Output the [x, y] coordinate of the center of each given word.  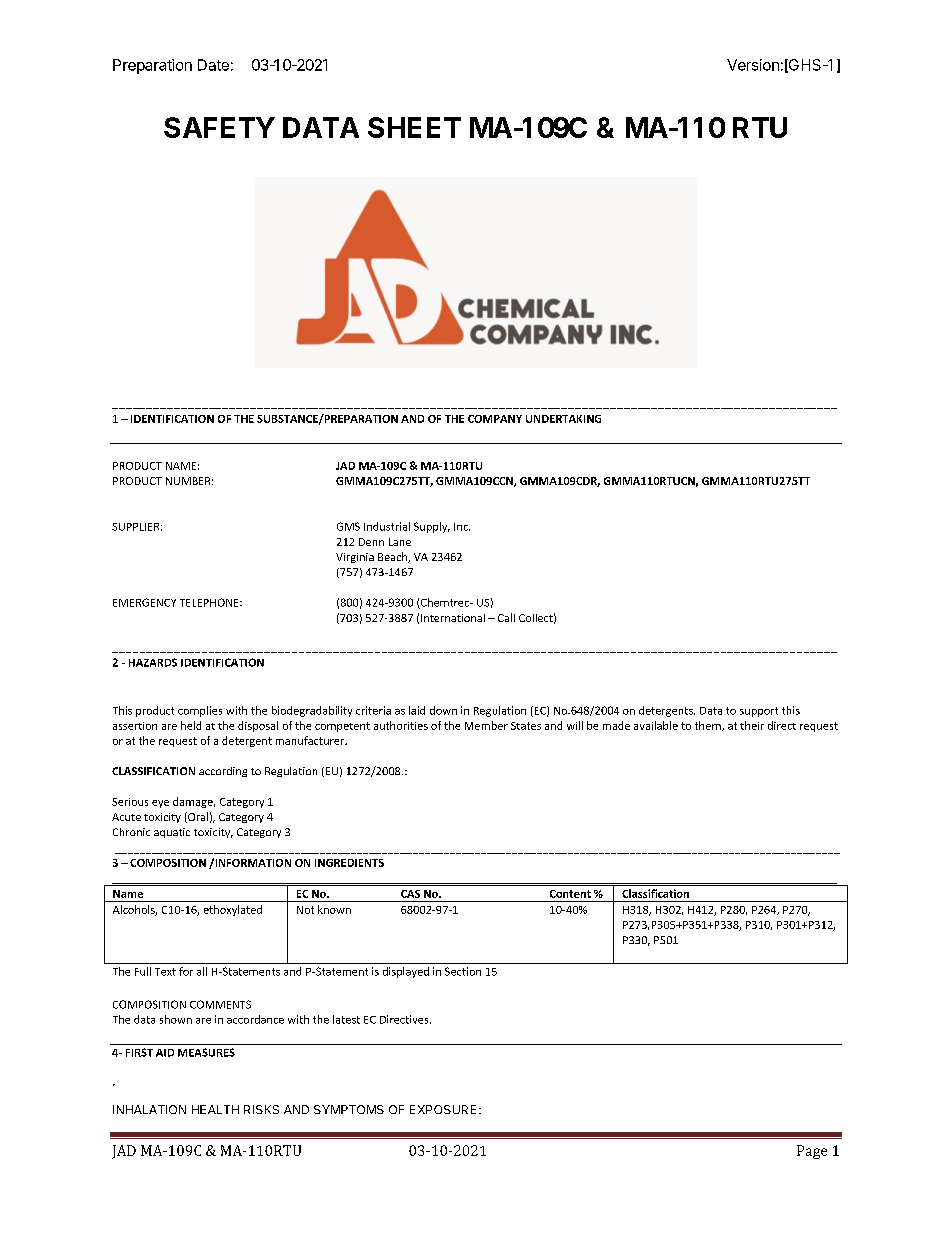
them [709, 726]
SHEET [414, 127]
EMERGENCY [144, 602]
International [453, 618]
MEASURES [206, 1052]
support [759, 712]
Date [213, 65]
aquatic [172, 833]
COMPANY [495, 419]
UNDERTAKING [563, 419]
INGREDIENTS [349, 863]
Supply [432, 527]
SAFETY [219, 127]
